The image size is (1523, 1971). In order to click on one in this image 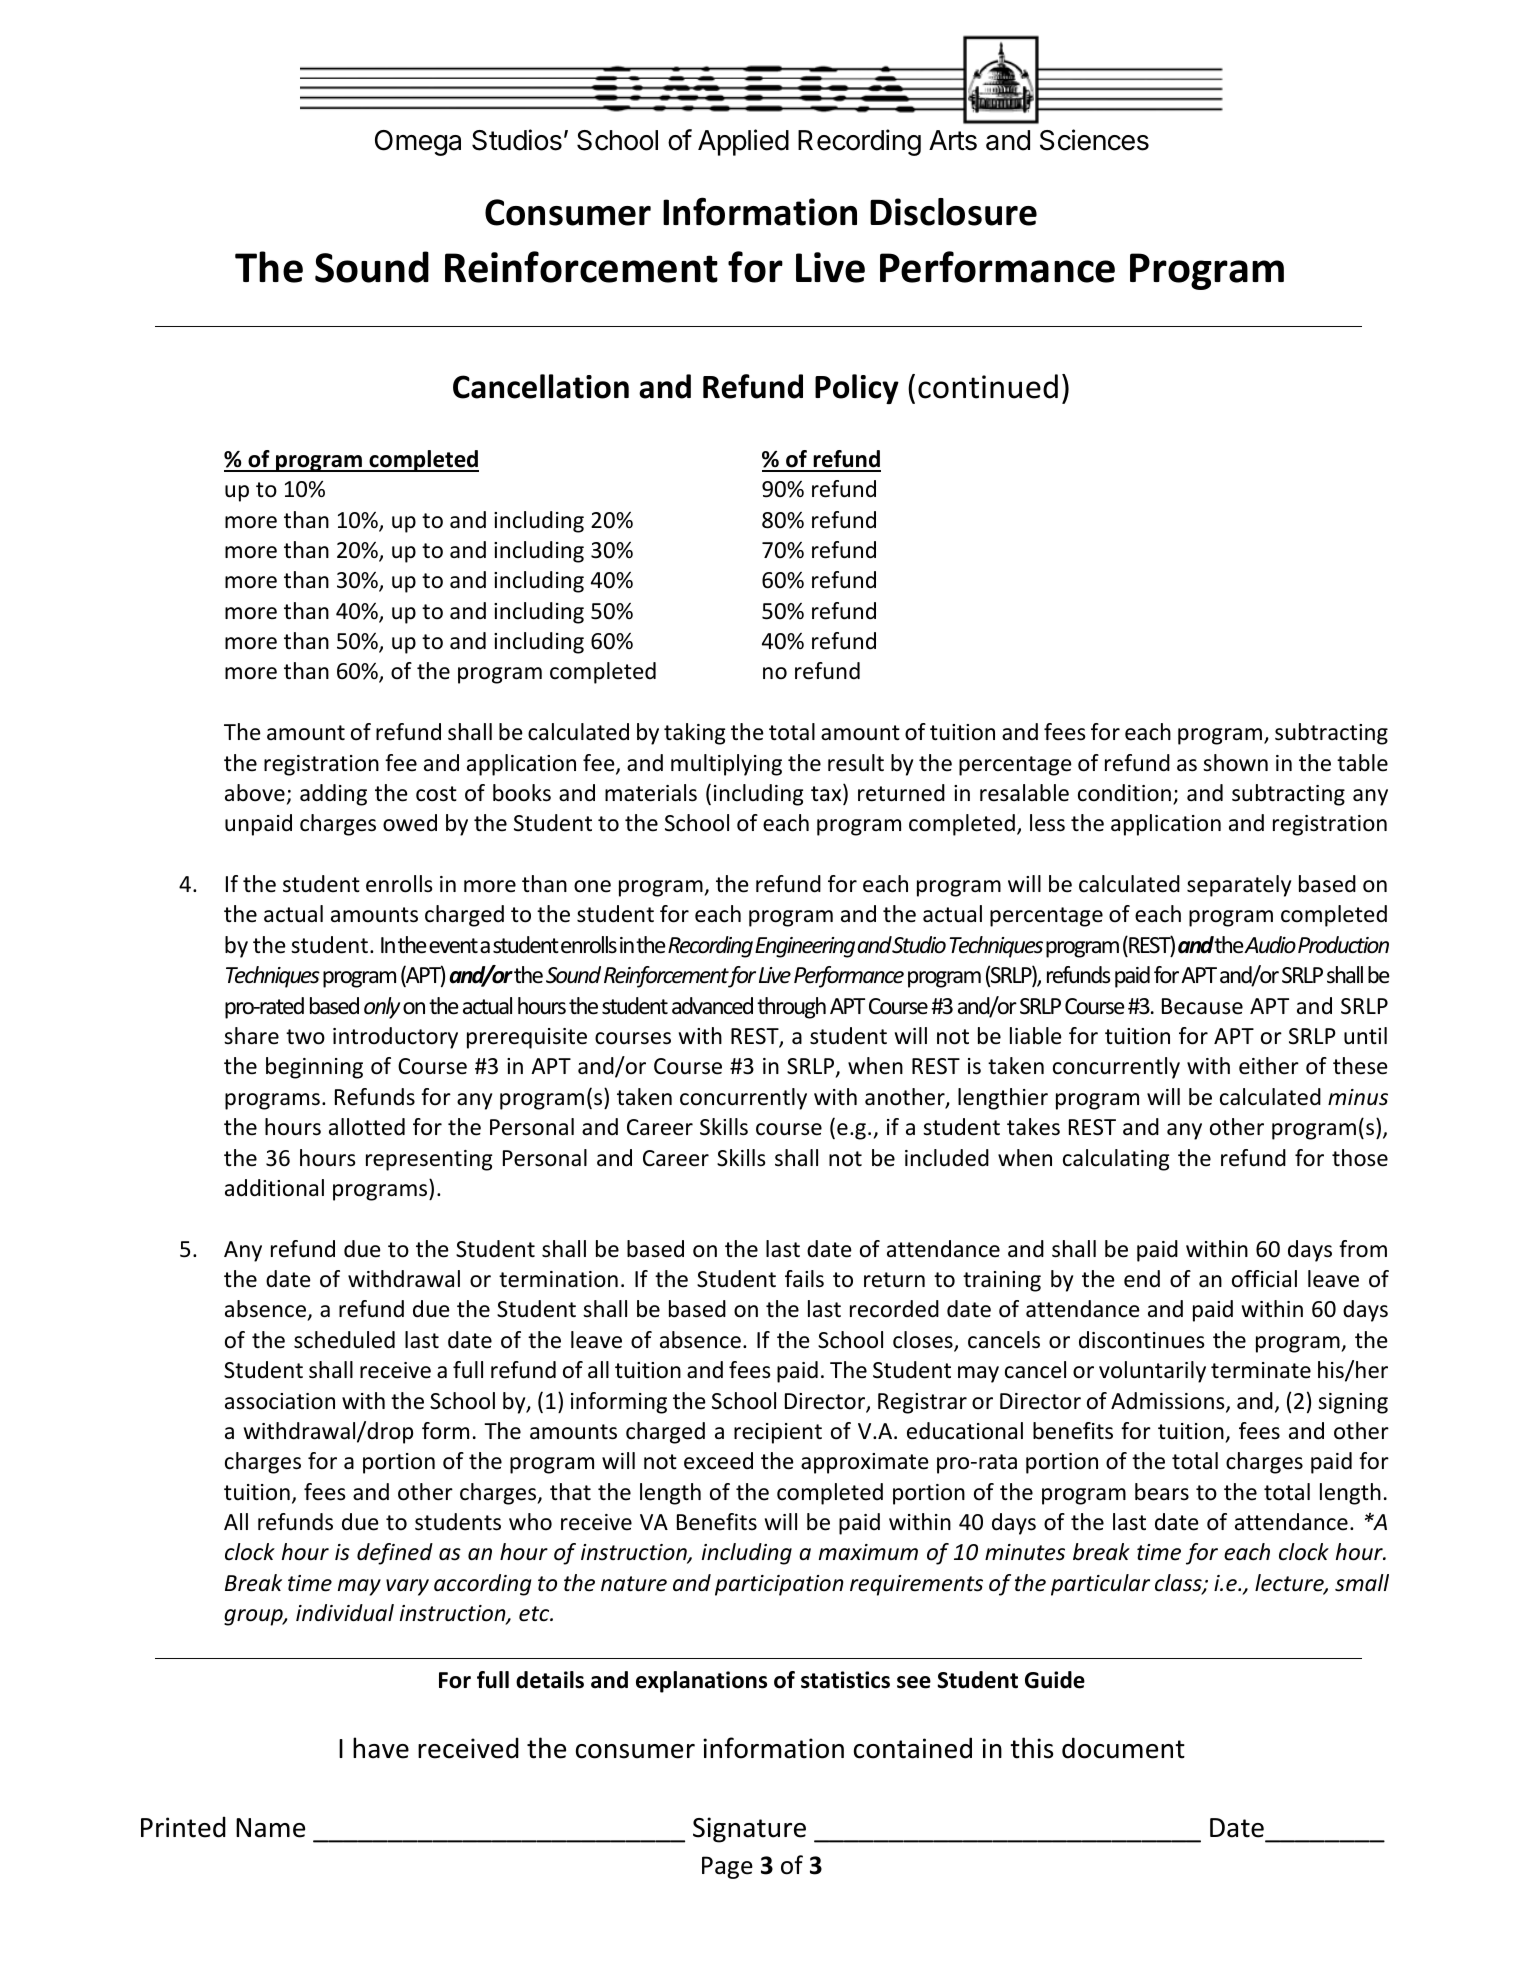, I will do `click(592, 886)`.
